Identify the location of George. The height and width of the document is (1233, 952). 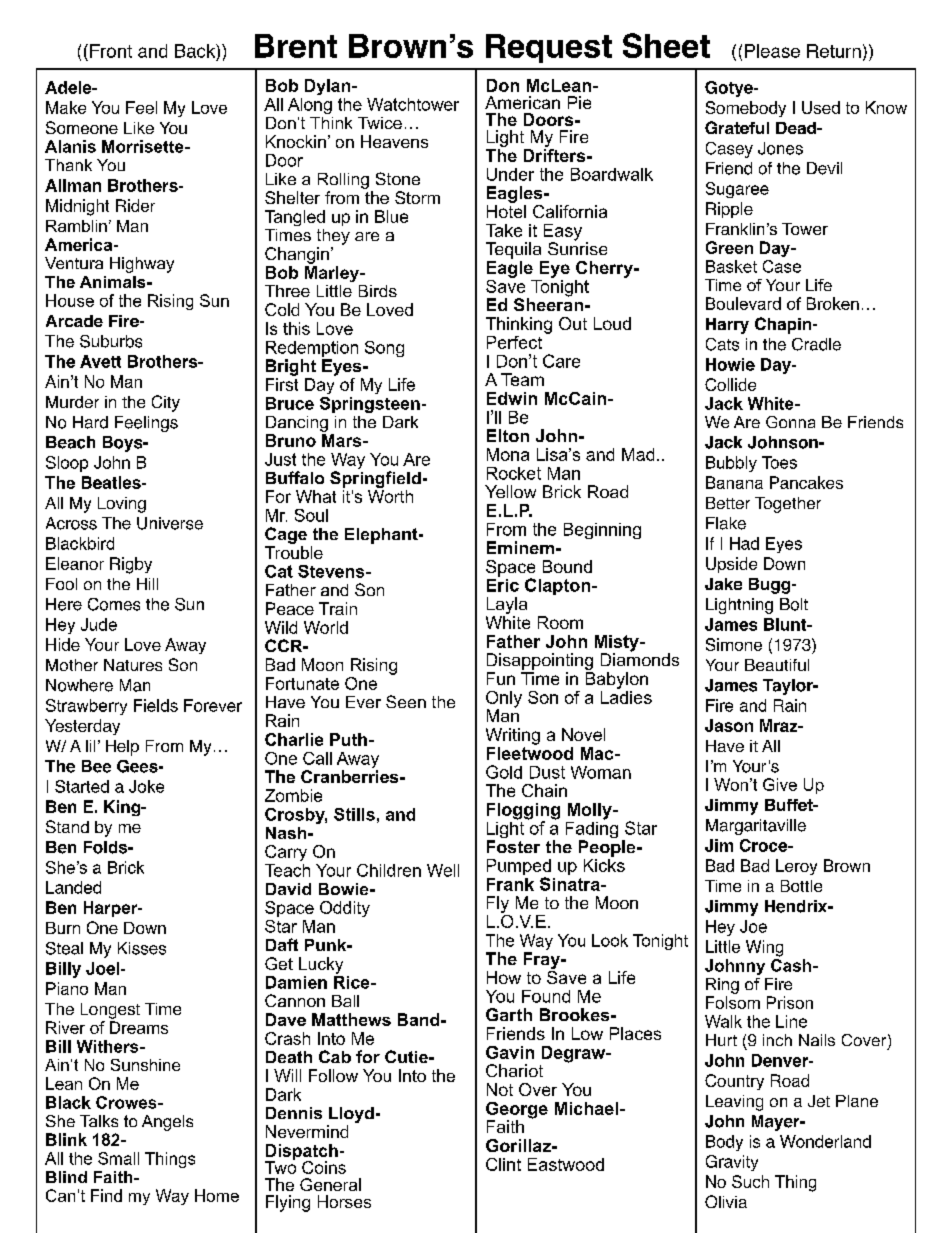
(517, 1111).
